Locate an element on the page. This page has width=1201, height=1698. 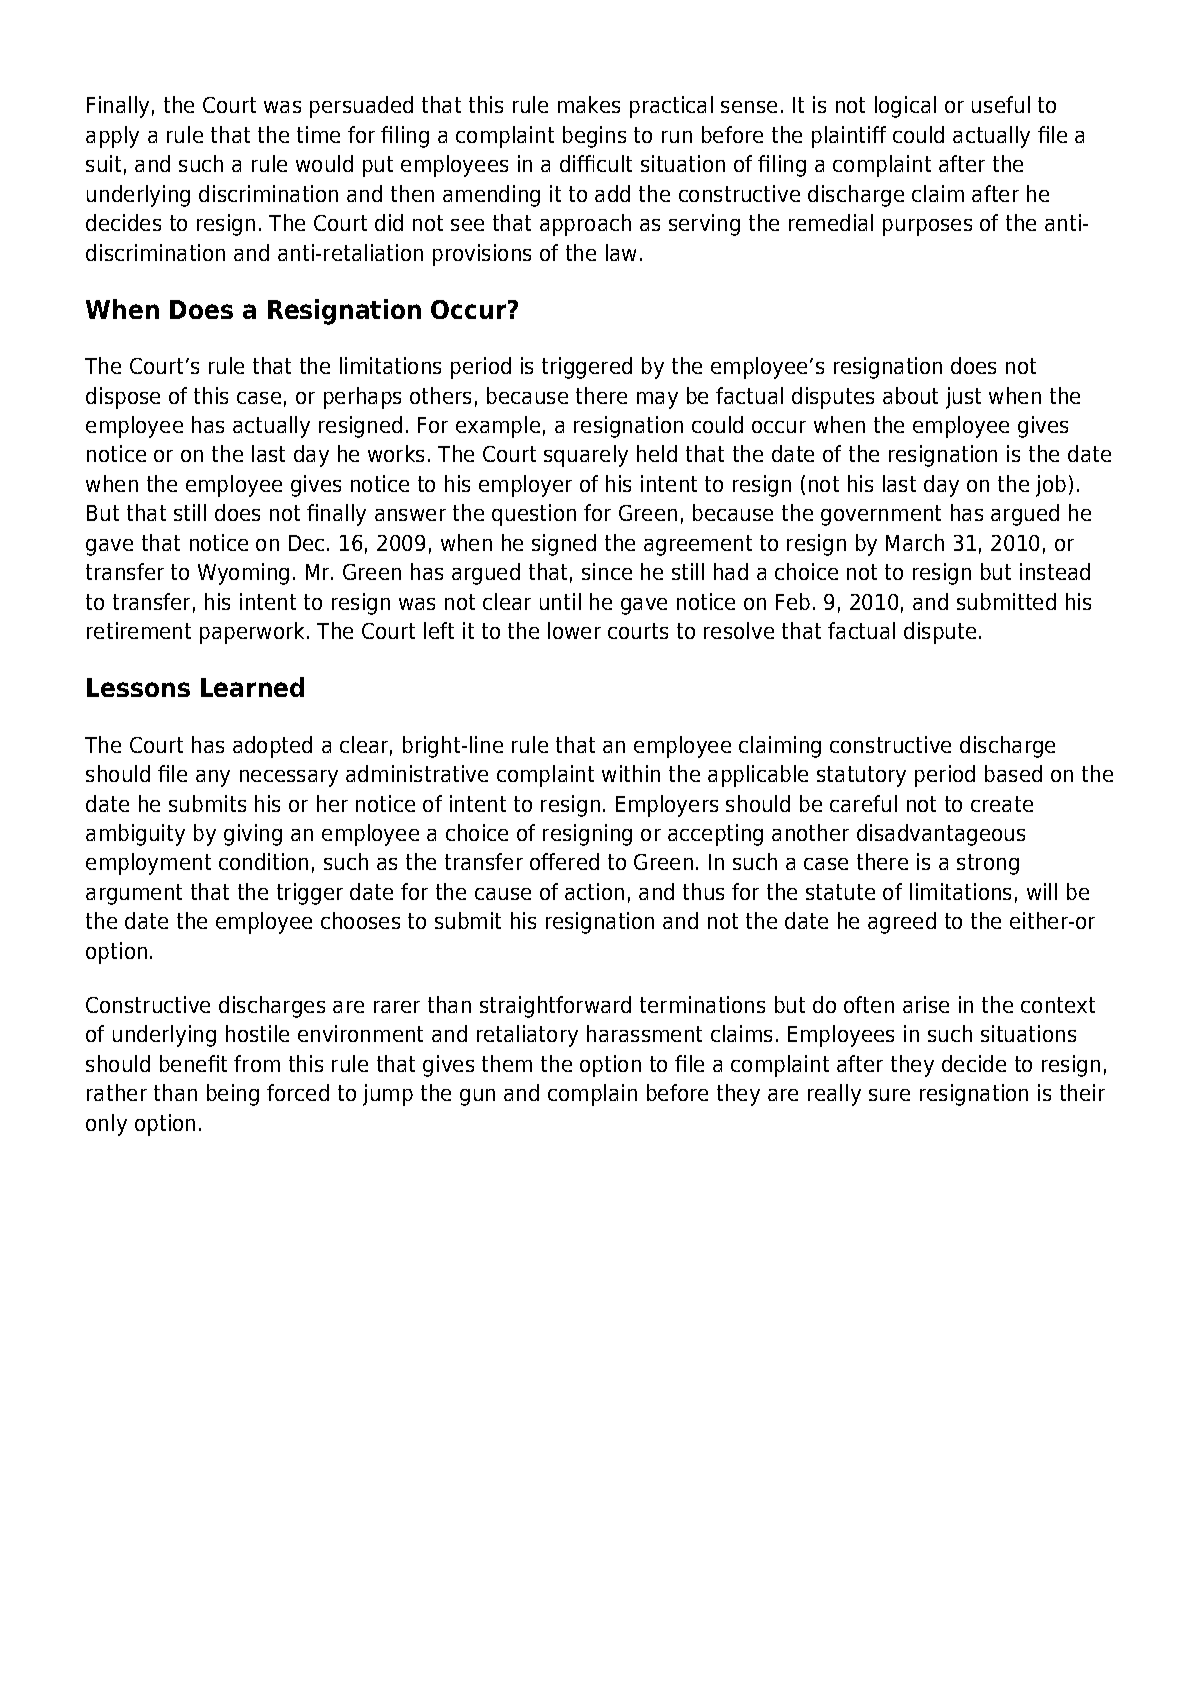
any is located at coordinates (213, 778).
